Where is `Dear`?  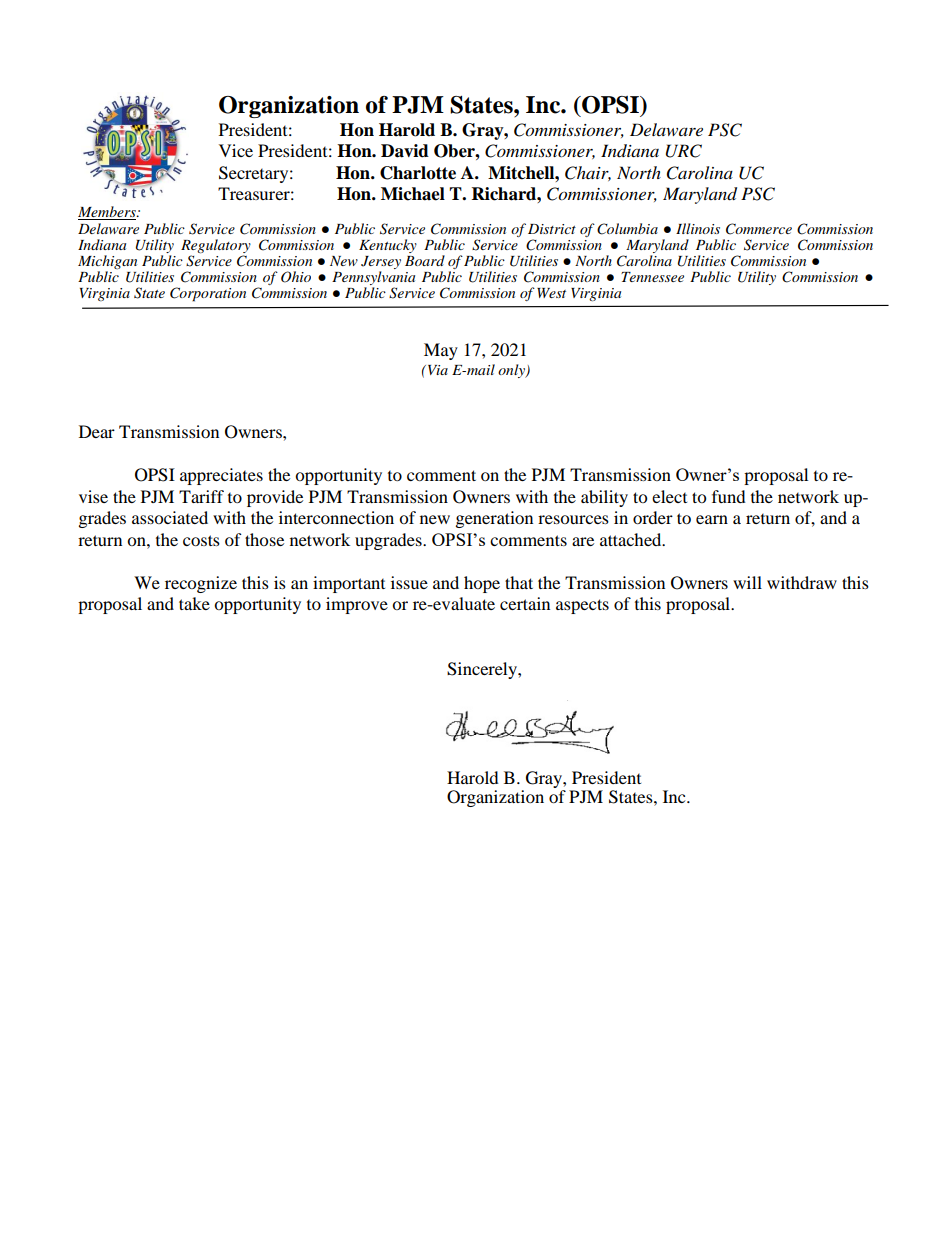
Dear is located at coordinates (97, 431).
